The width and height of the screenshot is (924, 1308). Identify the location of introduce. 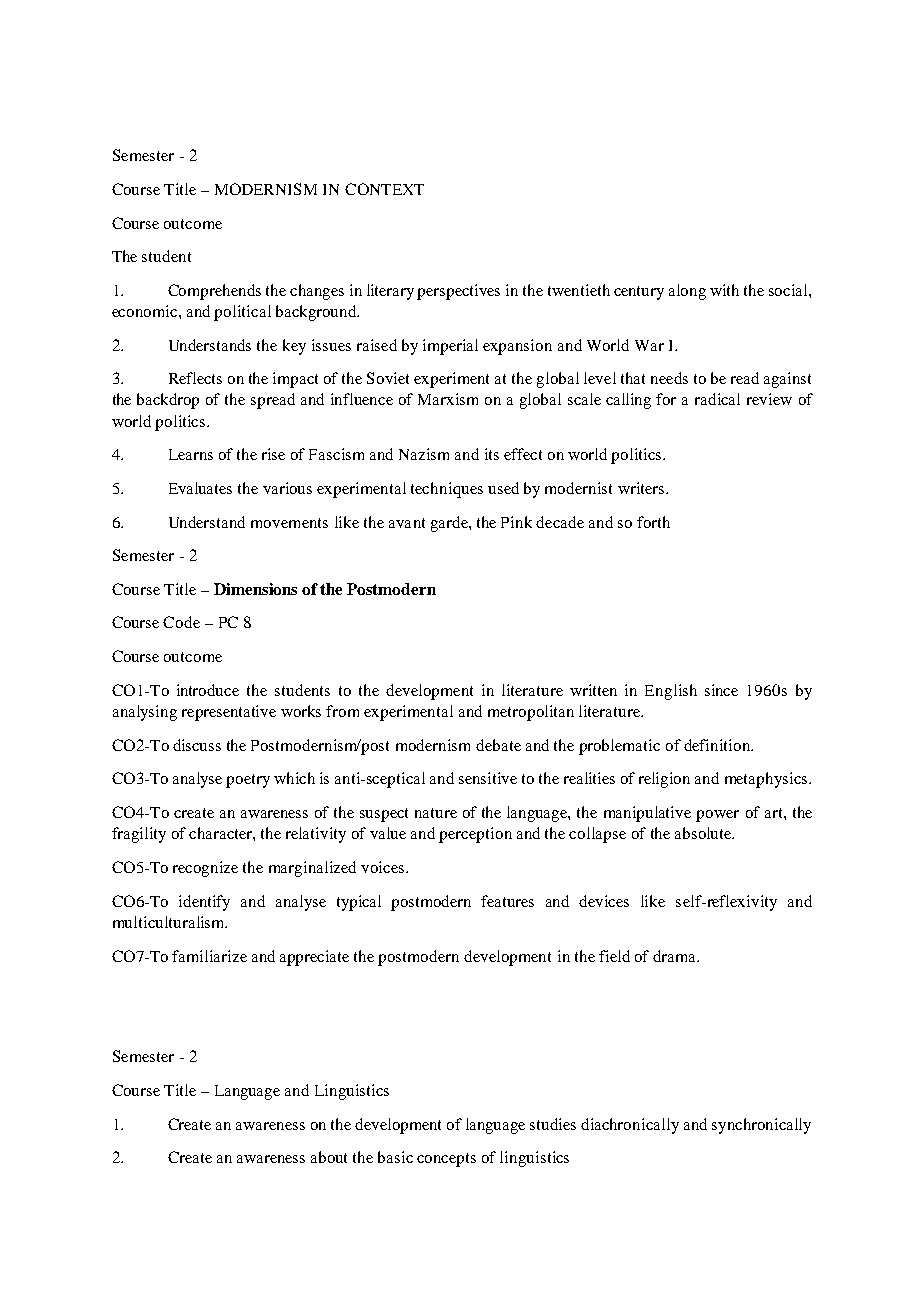
(208, 690).
